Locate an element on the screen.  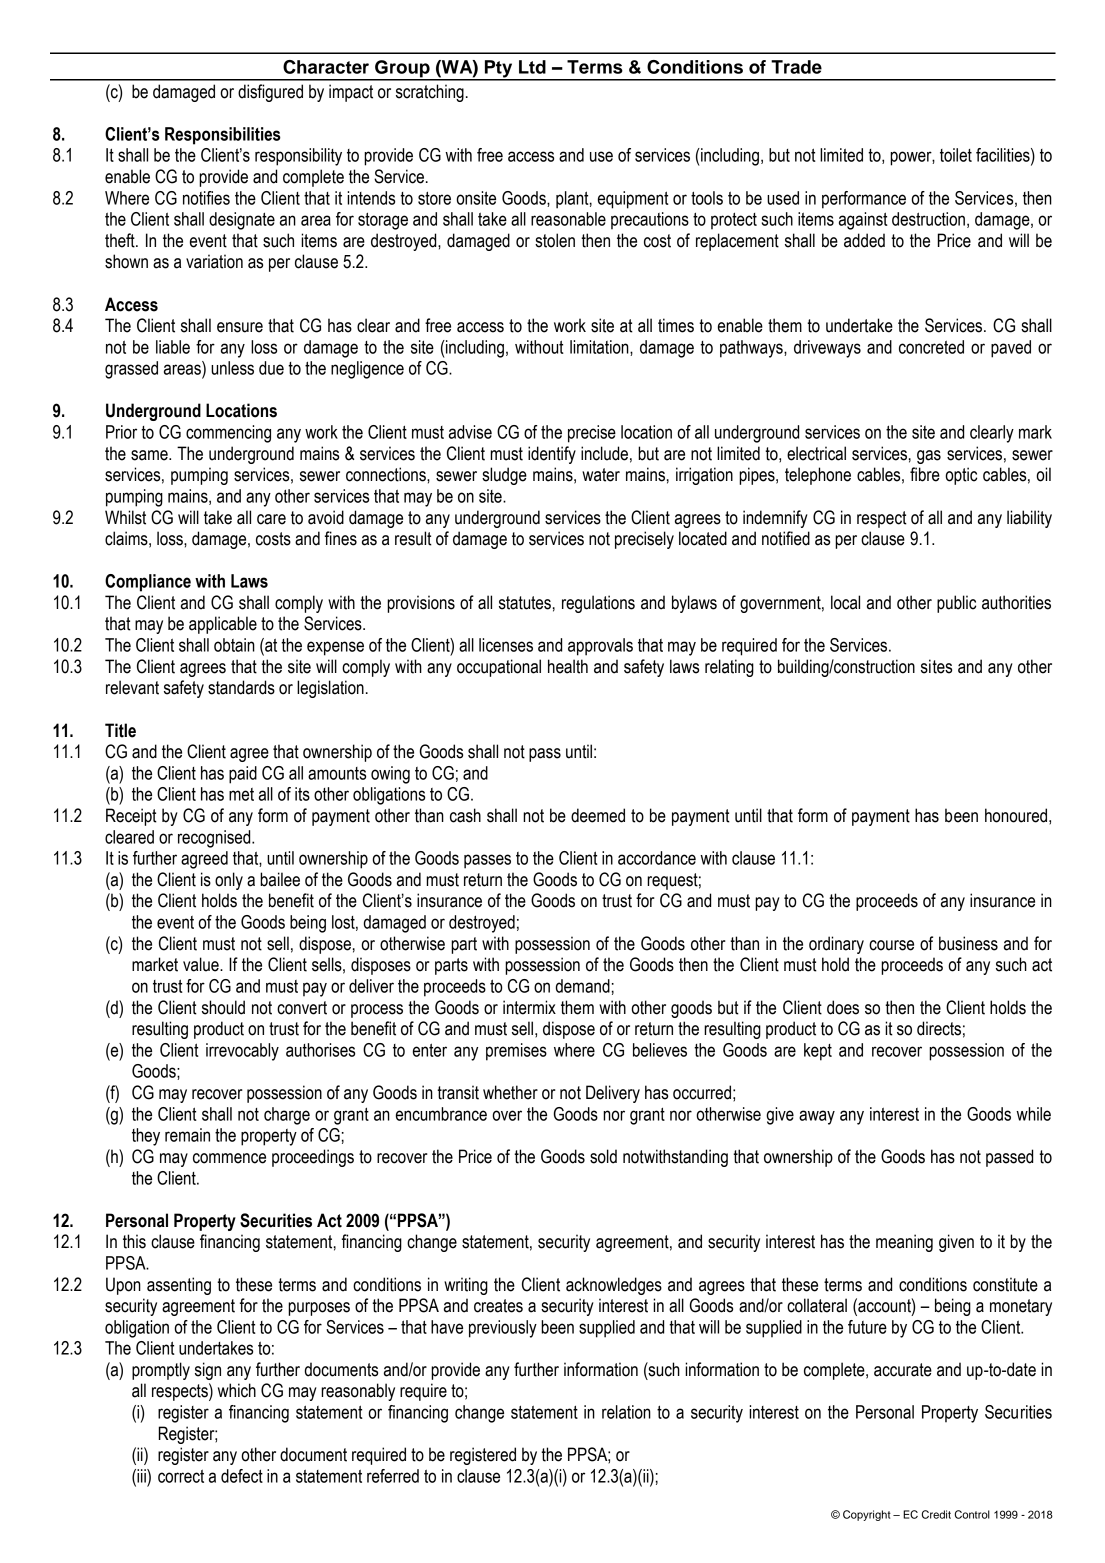
toilet is located at coordinates (956, 155).
